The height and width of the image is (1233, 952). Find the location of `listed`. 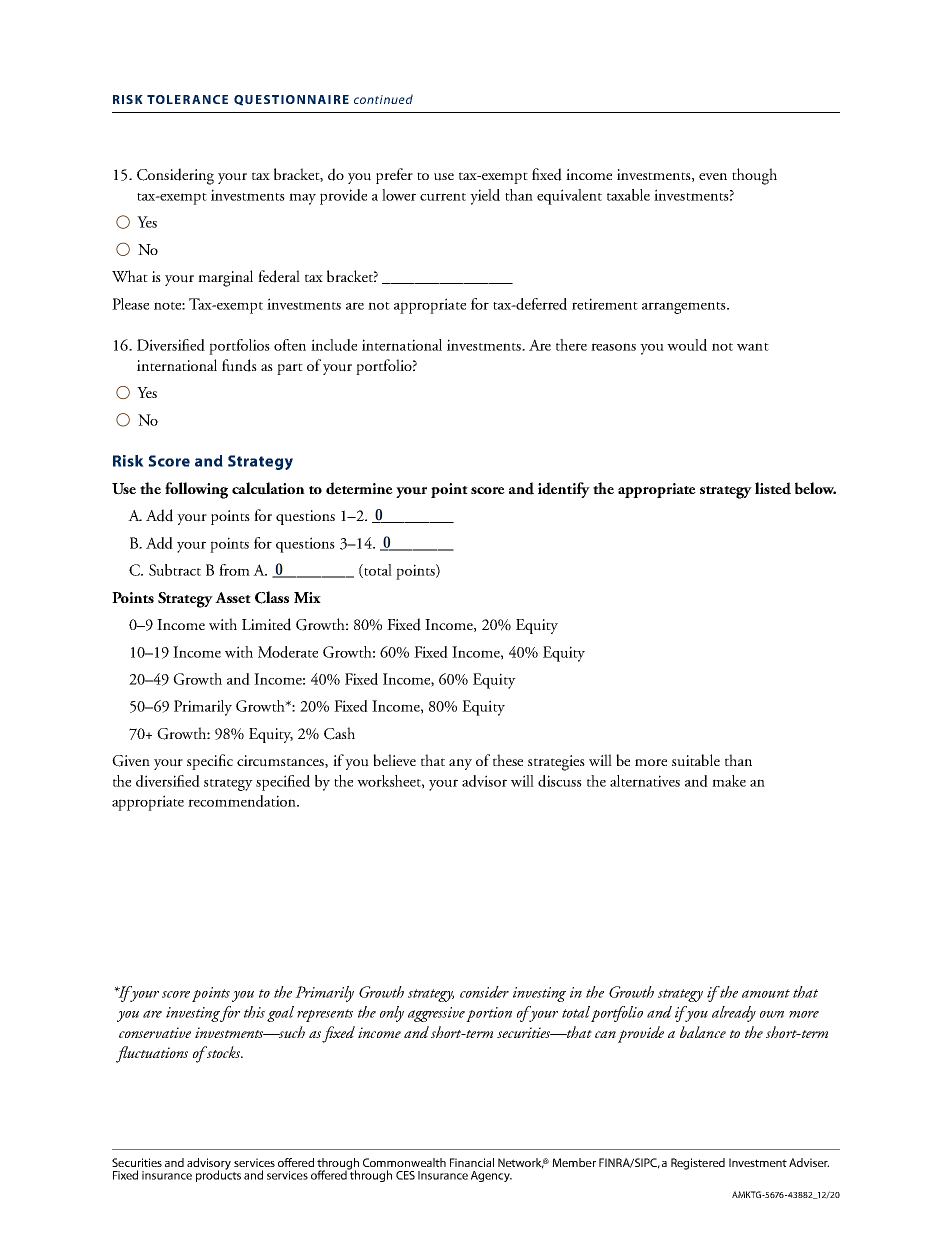

listed is located at coordinates (773, 488).
